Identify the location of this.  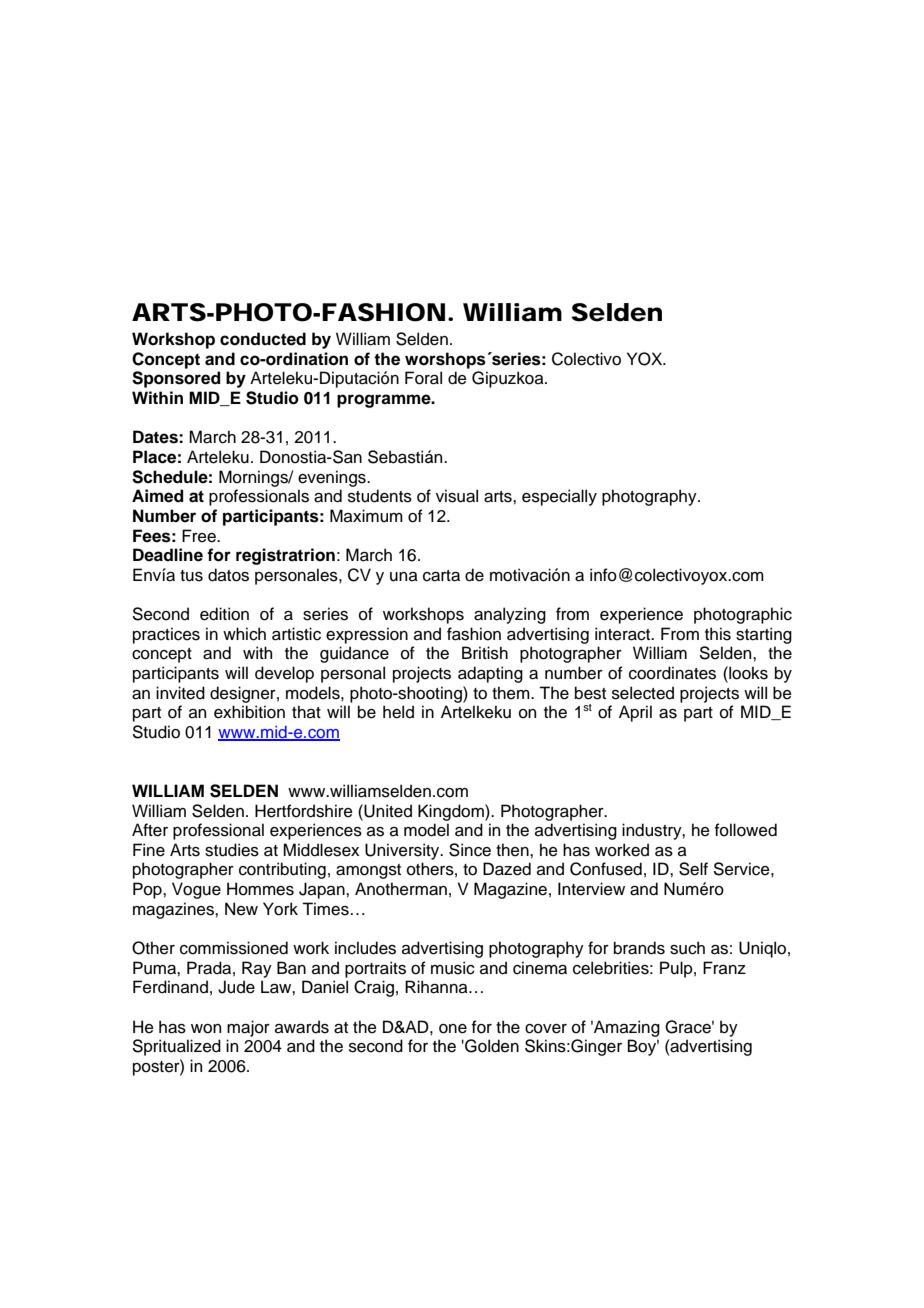
(718, 634).
